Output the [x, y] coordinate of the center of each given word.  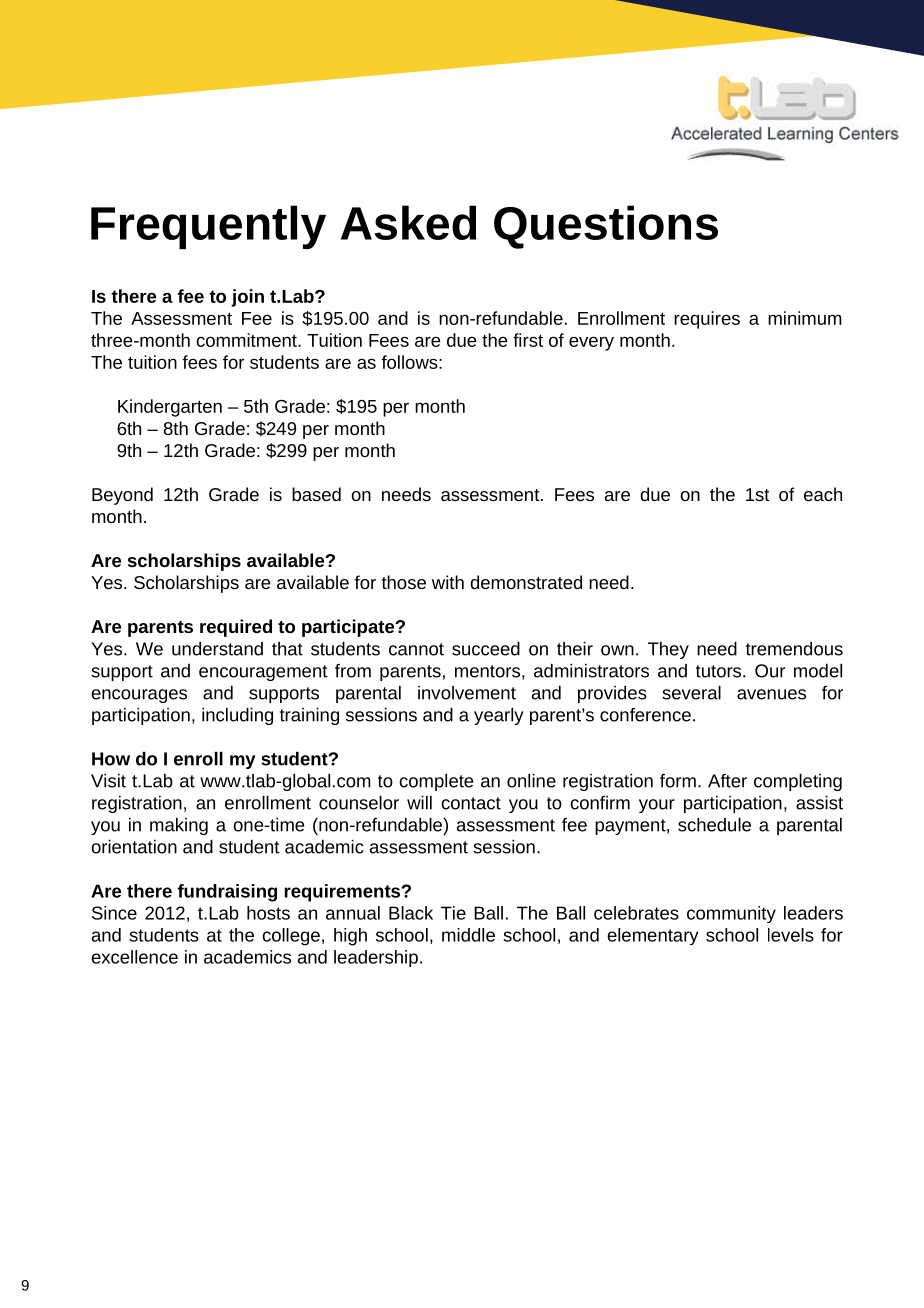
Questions [606, 227]
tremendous [794, 649]
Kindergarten [170, 408]
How [111, 759]
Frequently [208, 227]
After [727, 781]
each [823, 494]
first [528, 340]
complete [436, 782]
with [448, 582]
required [236, 628]
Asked [408, 222]
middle [468, 935]
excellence [134, 957]
